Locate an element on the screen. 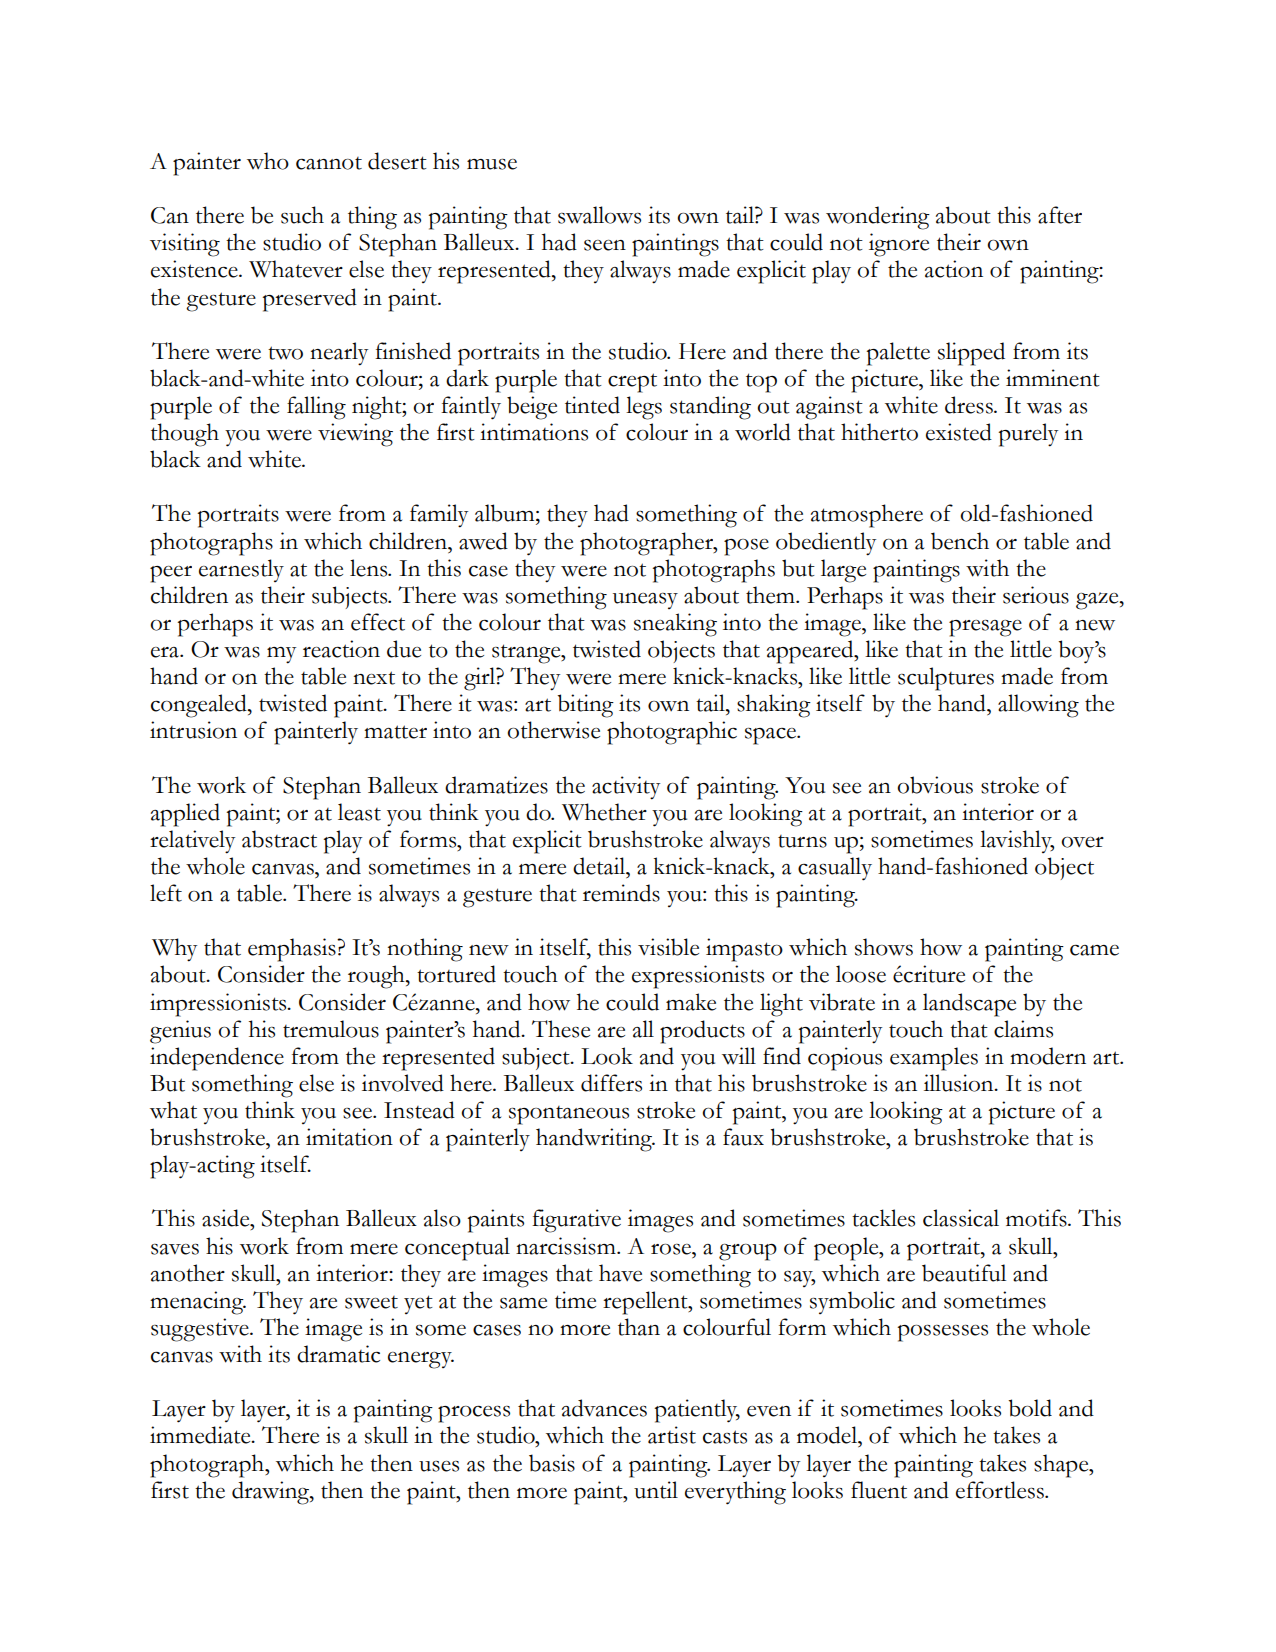  obvious is located at coordinates (935, 785).
